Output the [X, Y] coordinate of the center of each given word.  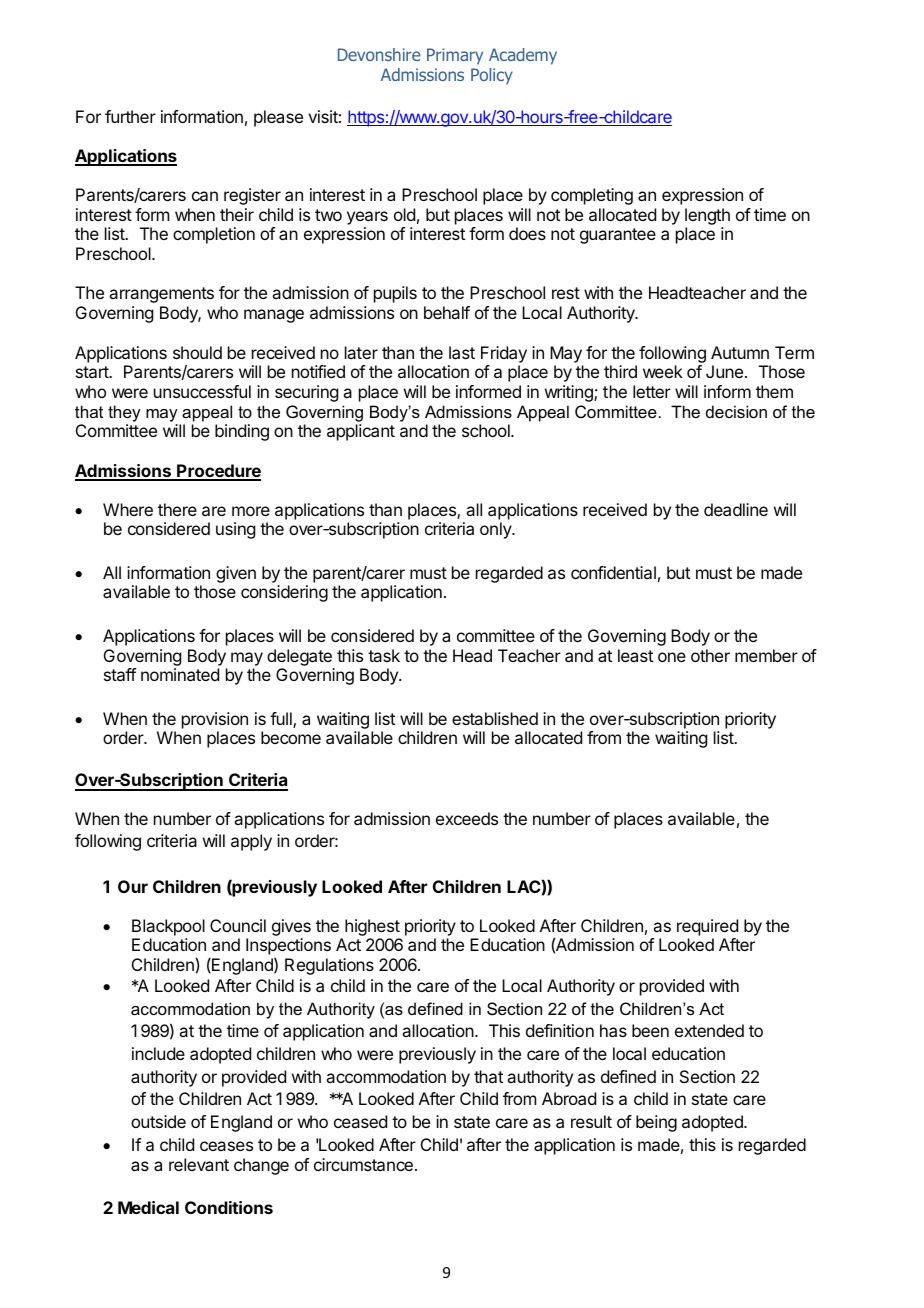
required [707, 927]
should [197, 352]
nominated [180, 674]
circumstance [363, 1164]
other [710, 655]
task [384, 655]
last [462, 352]
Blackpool [168, 927]
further [130, 116]
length [707, 218]
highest [373, 929]
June [726, 371]
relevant [199, 1164]
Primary [455, 56]
